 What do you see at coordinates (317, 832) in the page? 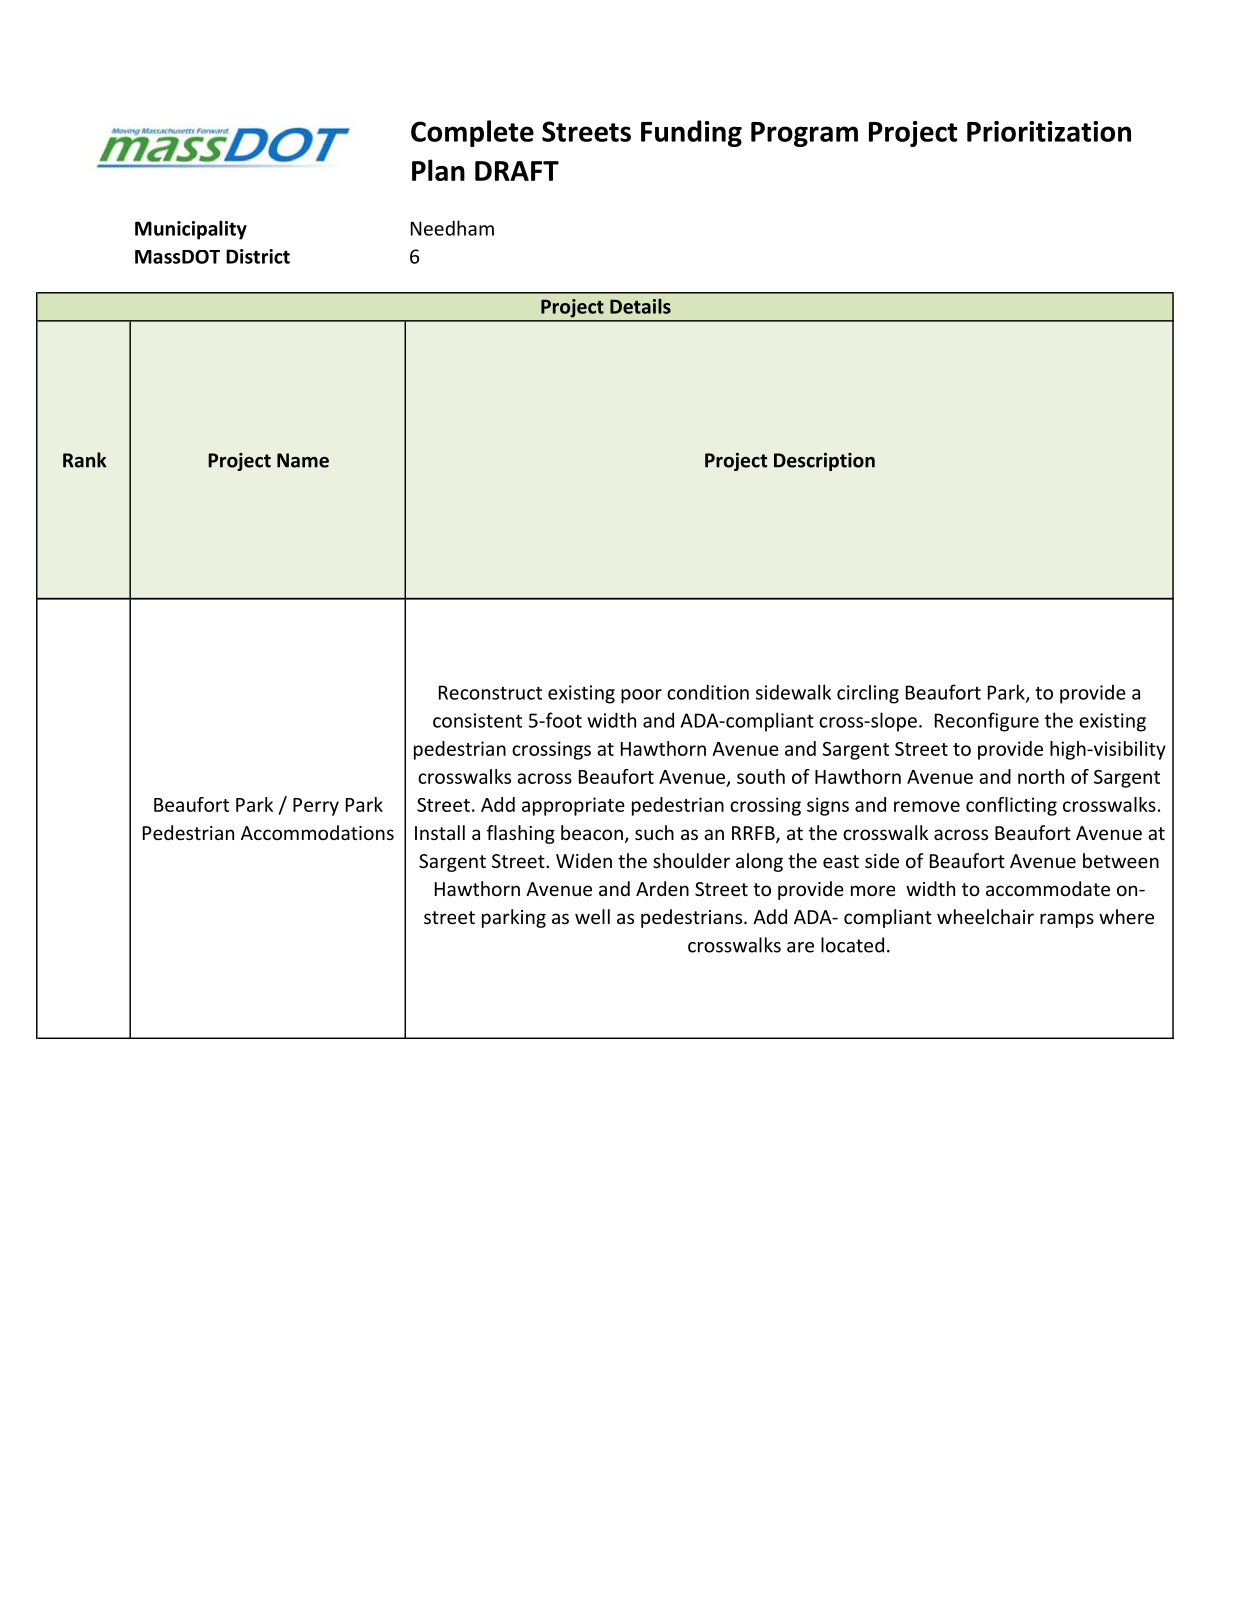
I see `Accommodations` at bounding box center [317, 832].
